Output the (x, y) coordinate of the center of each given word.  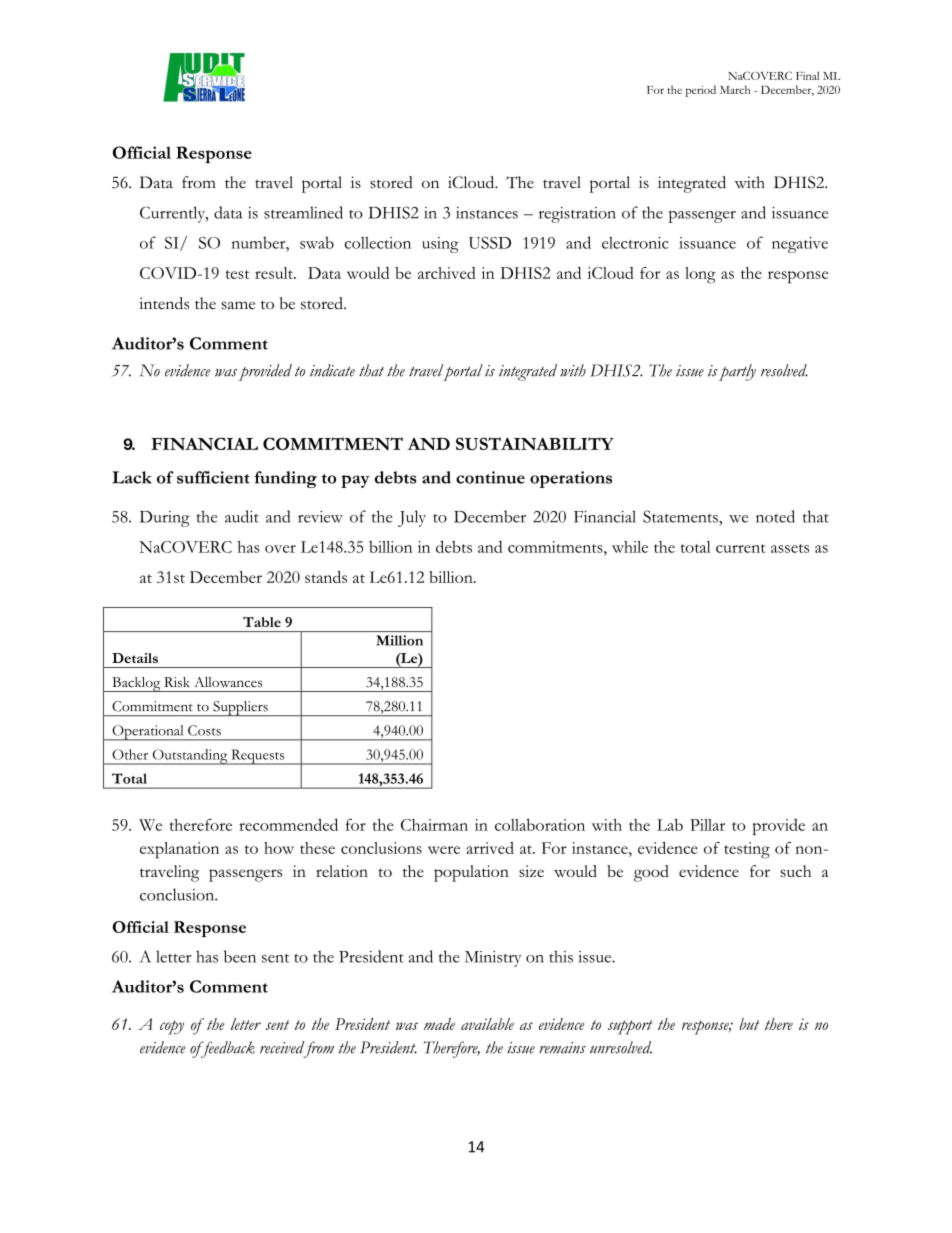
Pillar (707, 825)
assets (790, 548)
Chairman (434, 825)
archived (447, 273)
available (487, 1024)
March (735, 89)
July (412, 518)
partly (737, 372)
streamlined (303, 212)
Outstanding (190, 757)
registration (577, 215)
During (165, 519)
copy (172, 1027)
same (238, 305)
